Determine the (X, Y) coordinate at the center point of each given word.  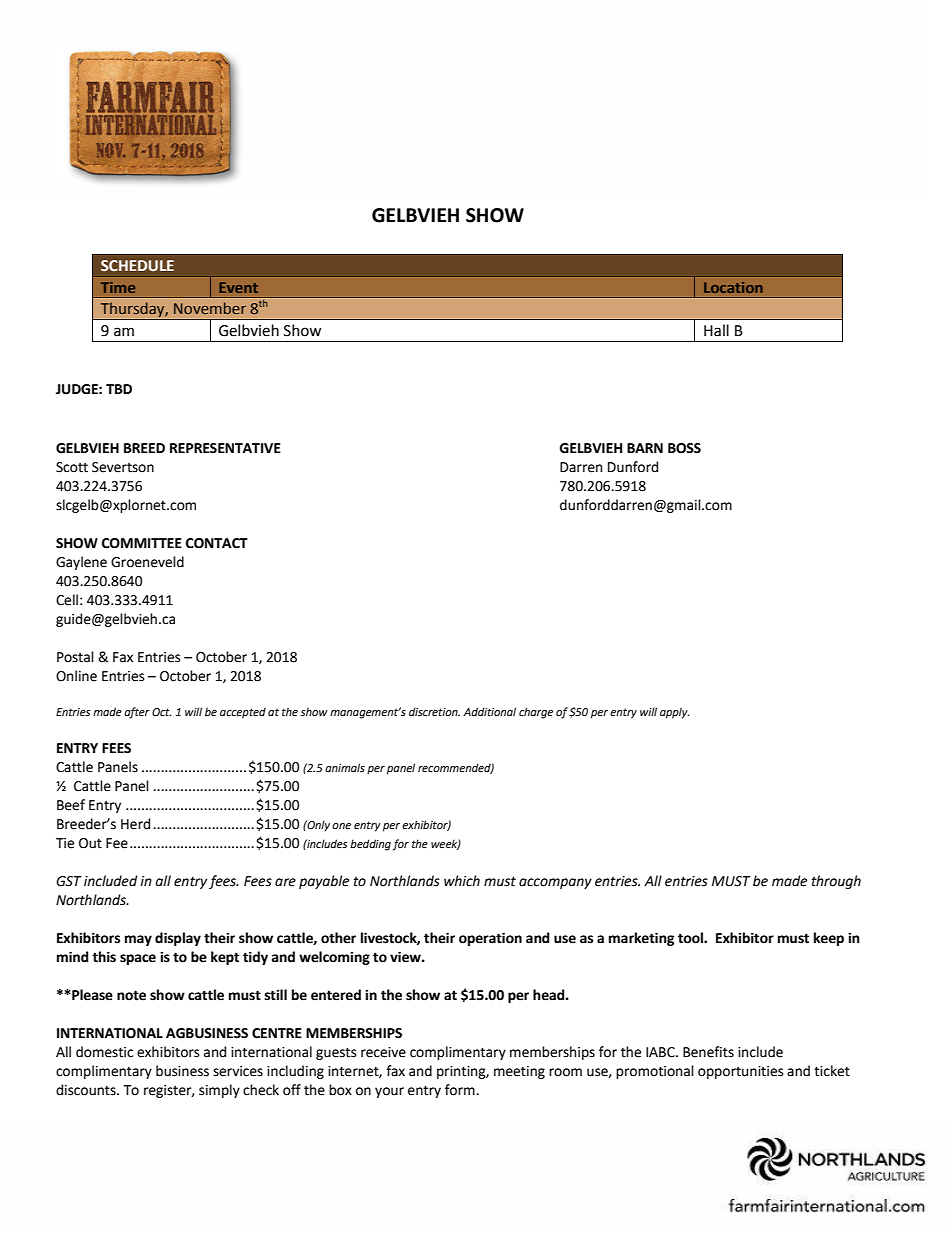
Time (118, 287)
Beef (71, 805)
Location (733, 287)
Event (238, 287)
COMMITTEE (142, 543)
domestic (104, 1052)
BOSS (684, 448)
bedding (370, 845)
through (836, 882)
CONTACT (217, 543)
